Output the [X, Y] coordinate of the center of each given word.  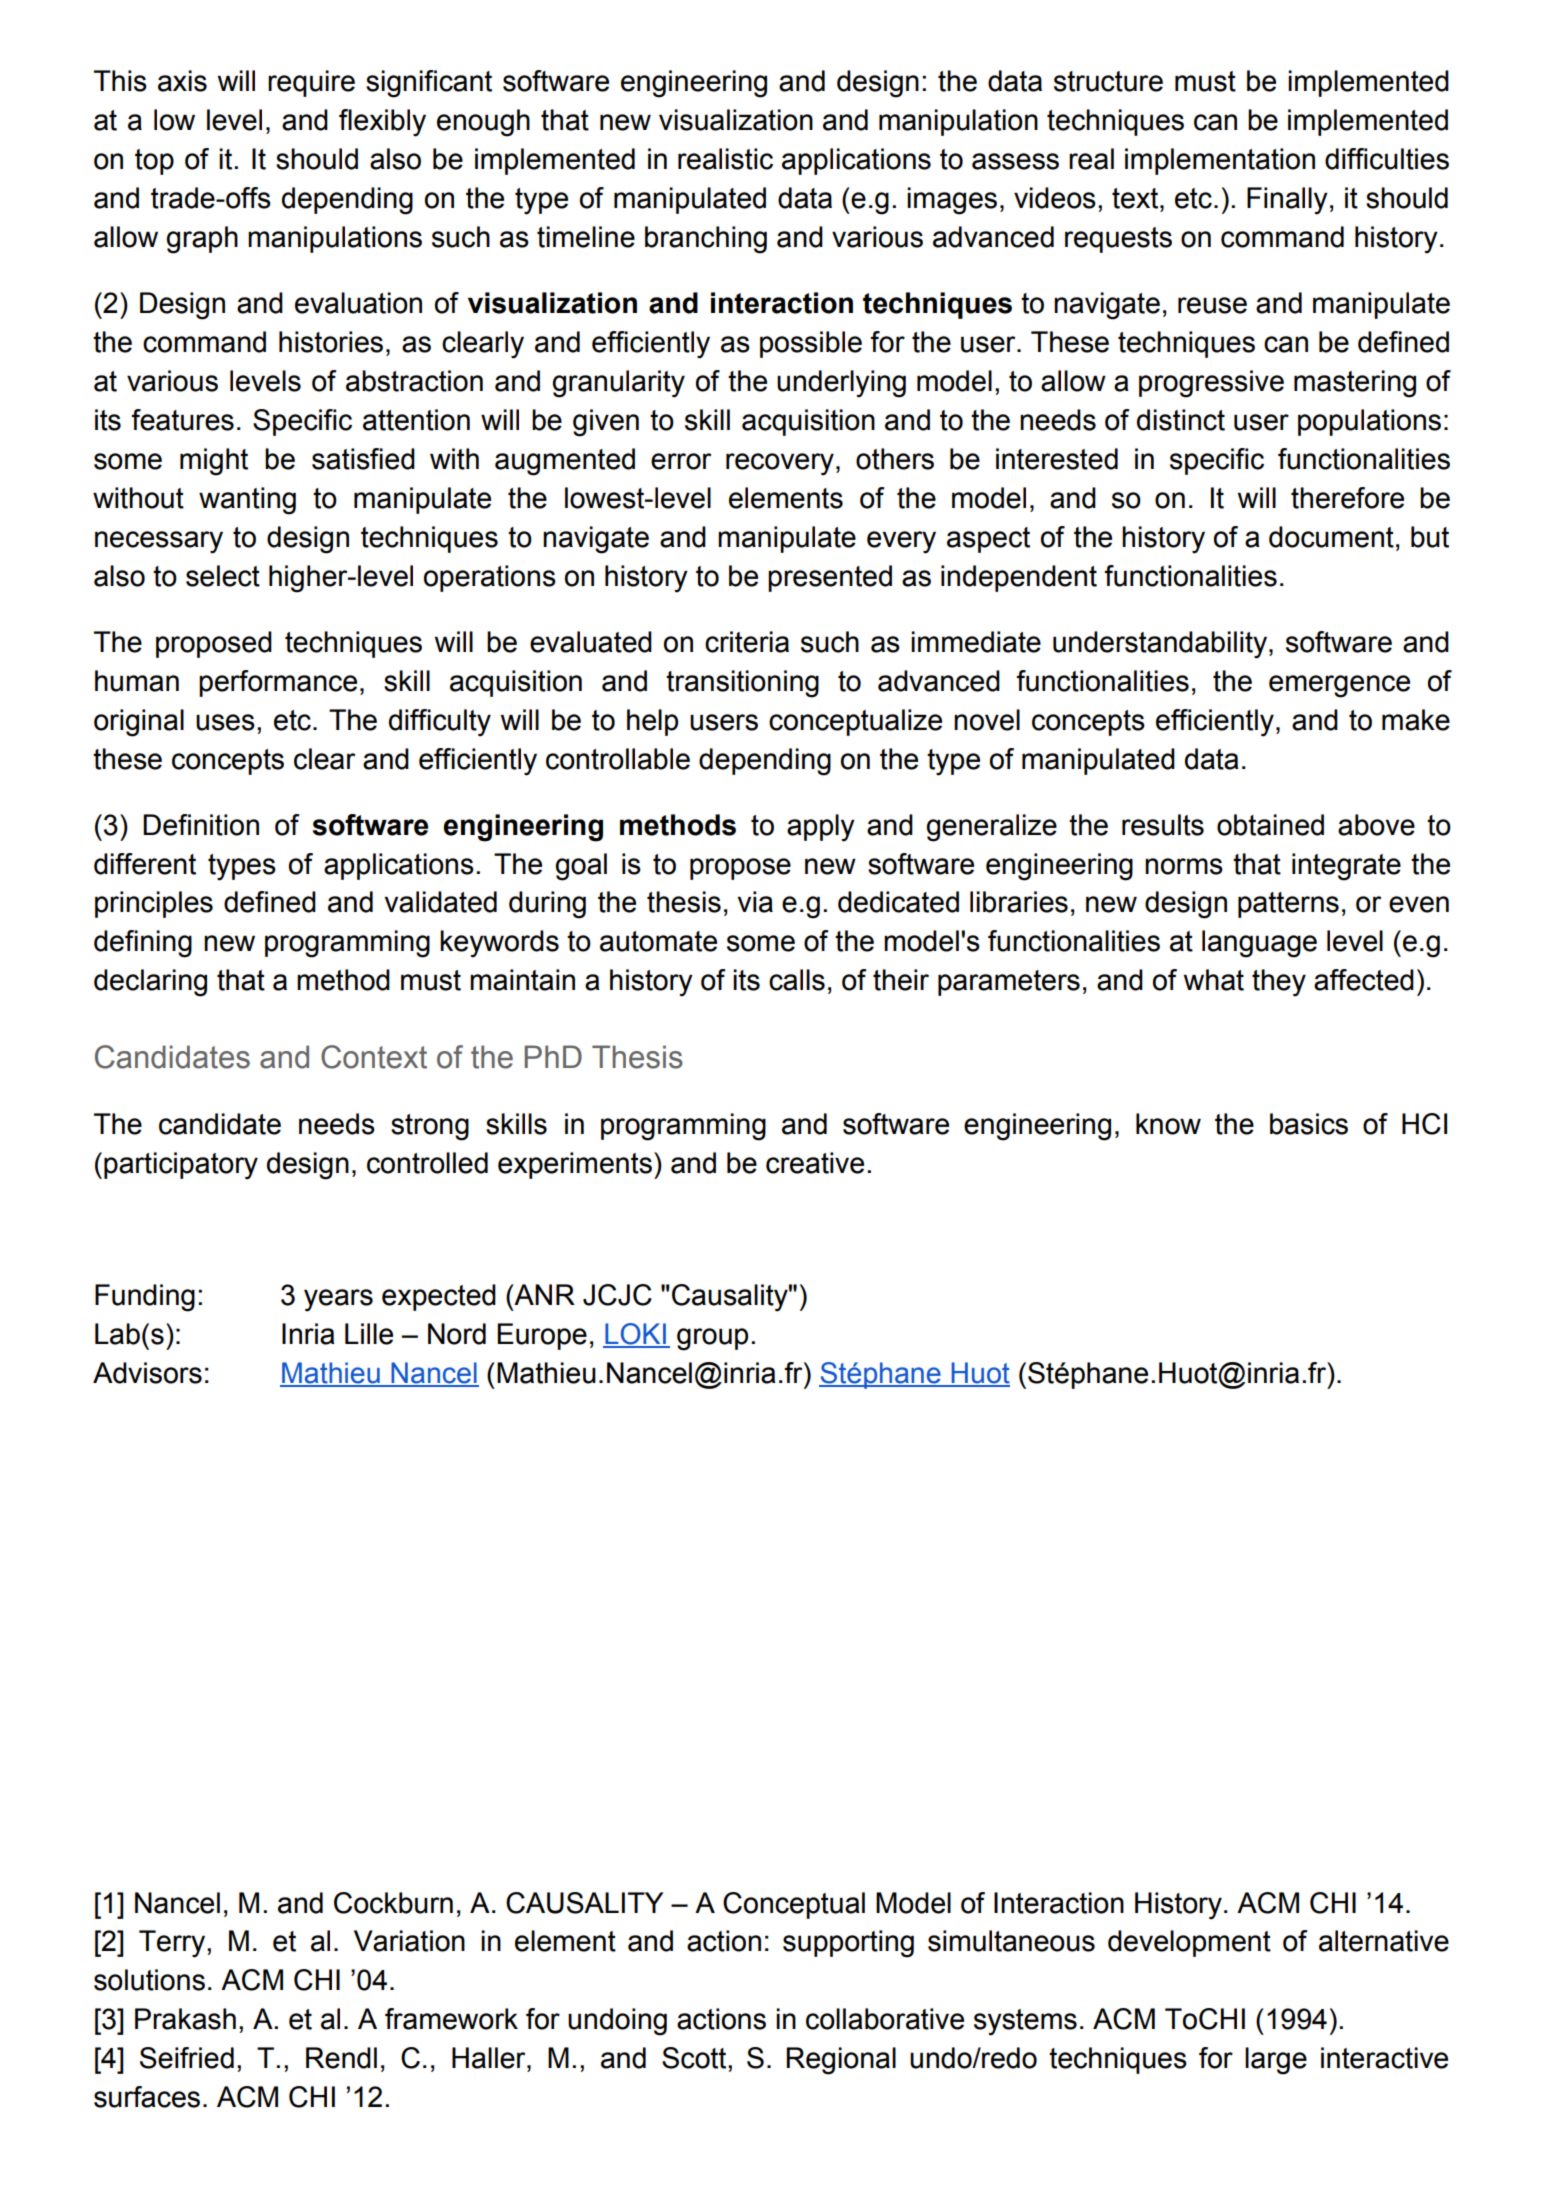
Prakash [185, 2019]
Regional [841, 2061]
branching [706, 240]
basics [1309, 1124]
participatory [181, 1166]
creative [815, 1163]
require [311, 83]
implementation [1220, 161]
